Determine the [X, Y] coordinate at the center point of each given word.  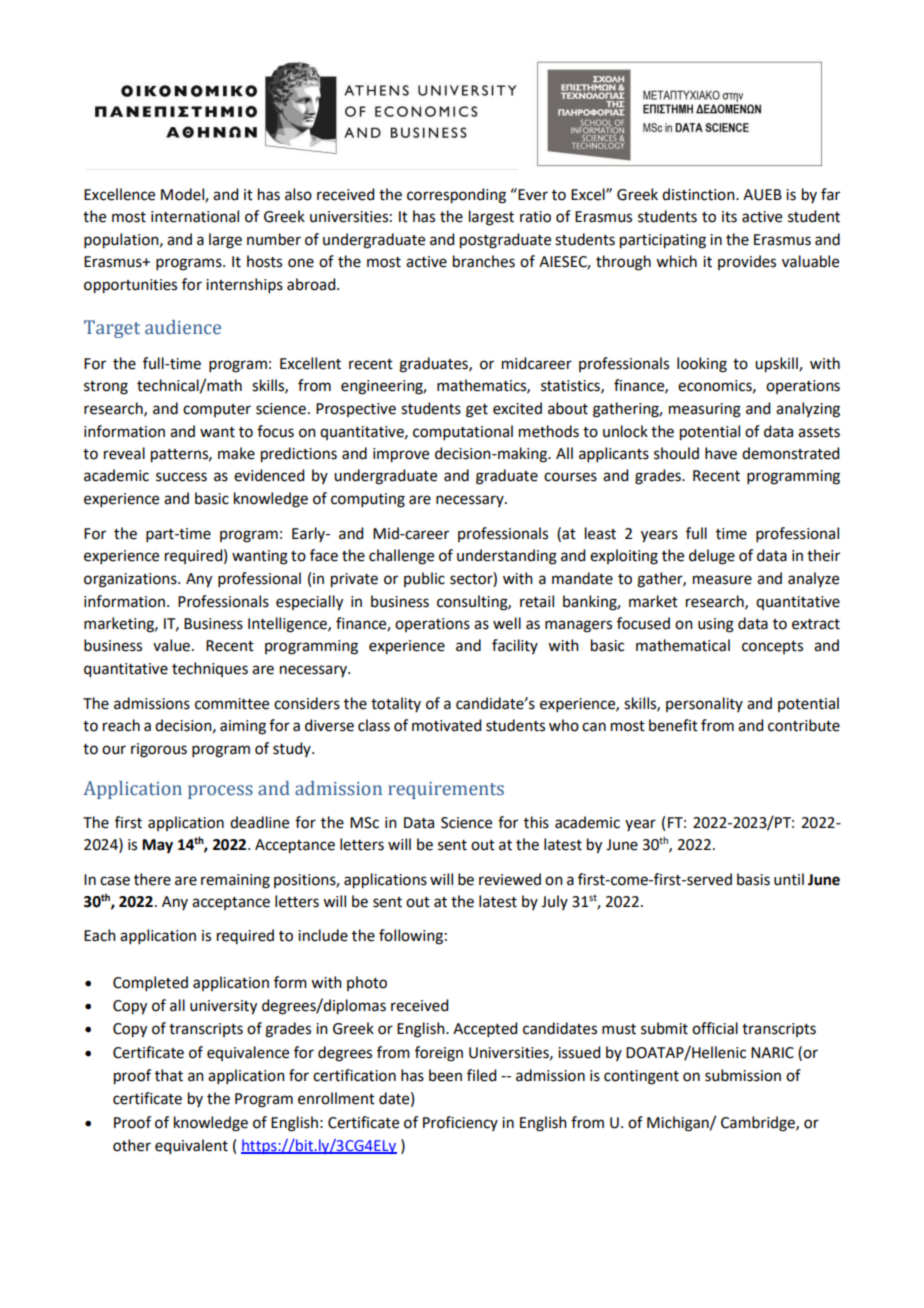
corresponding [456, 196]
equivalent [191, 1147]
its [729, 217]
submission [743, 1075]
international [195, 216]
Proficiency [460, 1123]
